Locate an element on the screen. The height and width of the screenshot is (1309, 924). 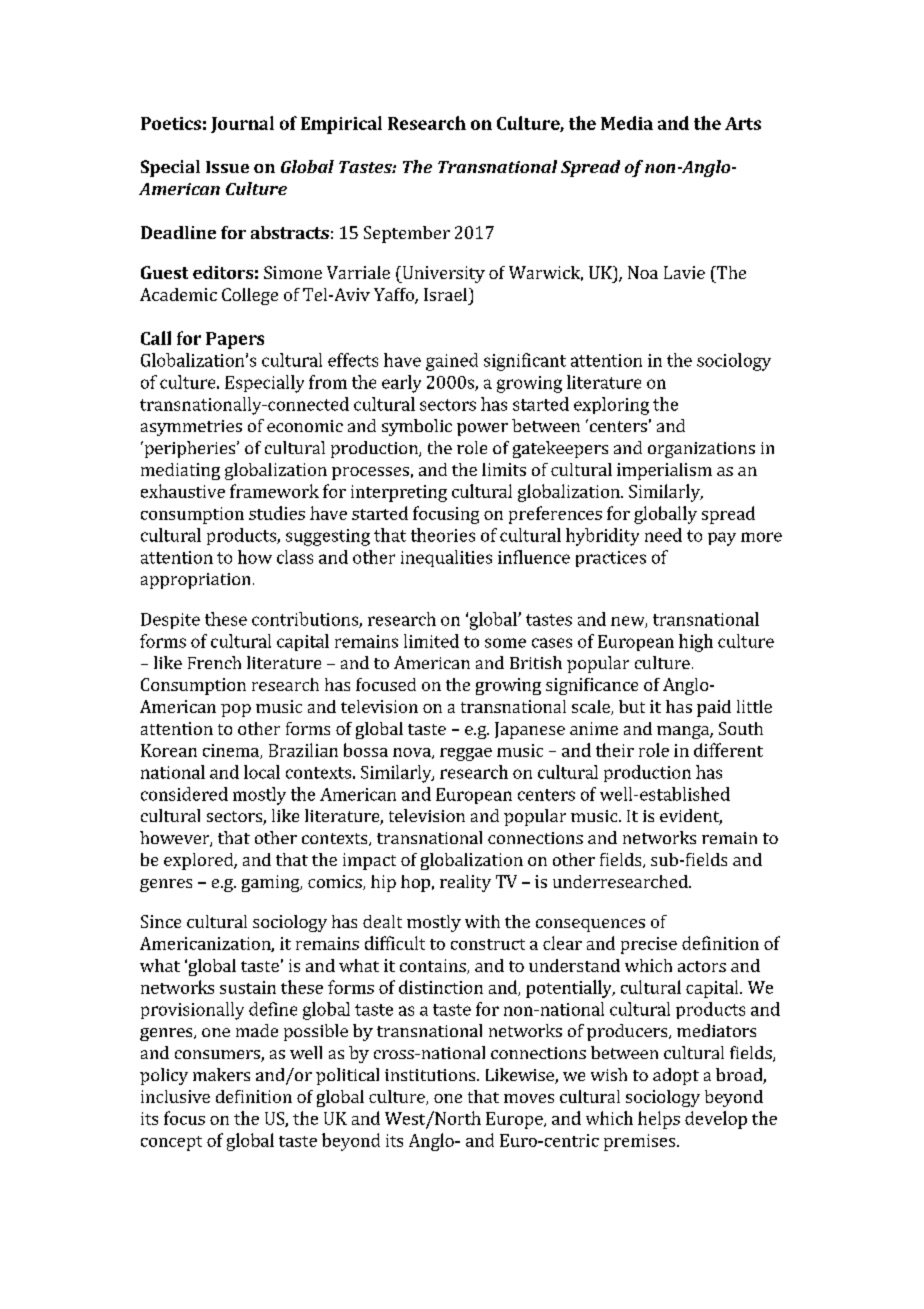
imperialism is located at coordinates (664, 471).
